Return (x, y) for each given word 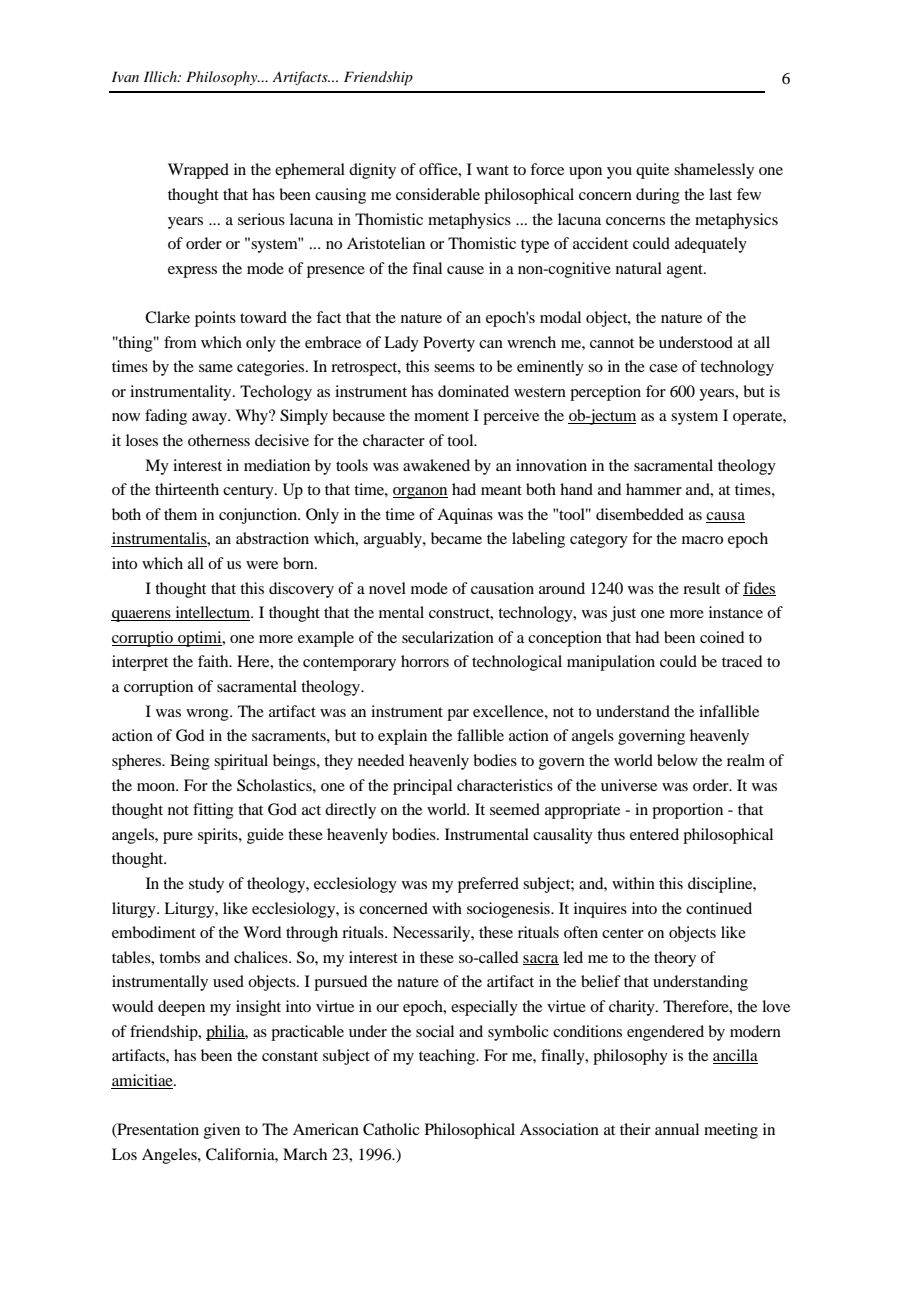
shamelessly (714, 171)
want (492, 170)
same (216, 368)
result (701, 588)
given (222, 1131)
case (663, 368)
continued (719, 908)
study (206, 885)
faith (214, 661)
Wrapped (198, 171)
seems (454, 368)
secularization (448, 637)
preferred (488, 885)
